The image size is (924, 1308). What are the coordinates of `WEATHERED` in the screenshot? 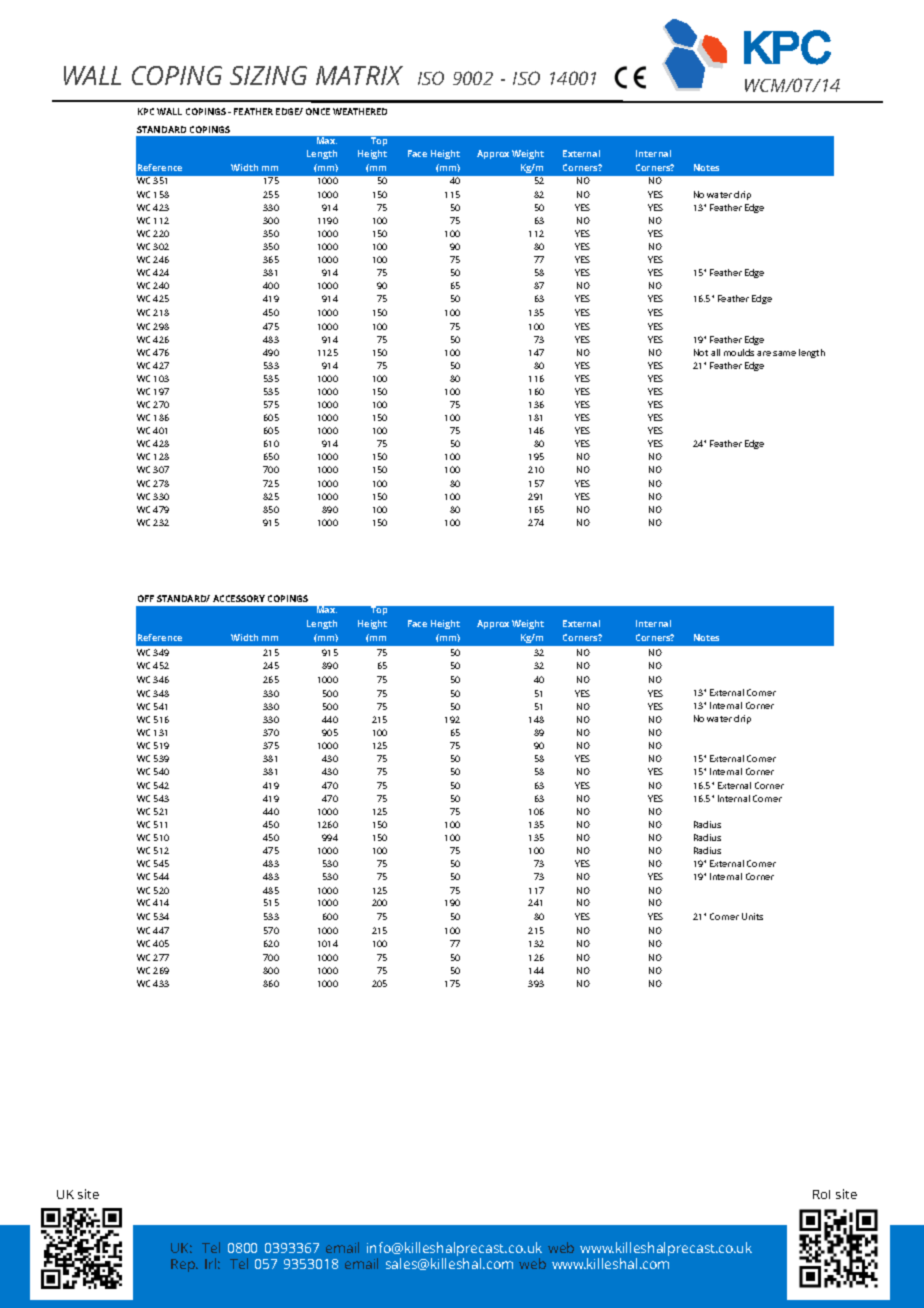 It's located at (360, 111).
